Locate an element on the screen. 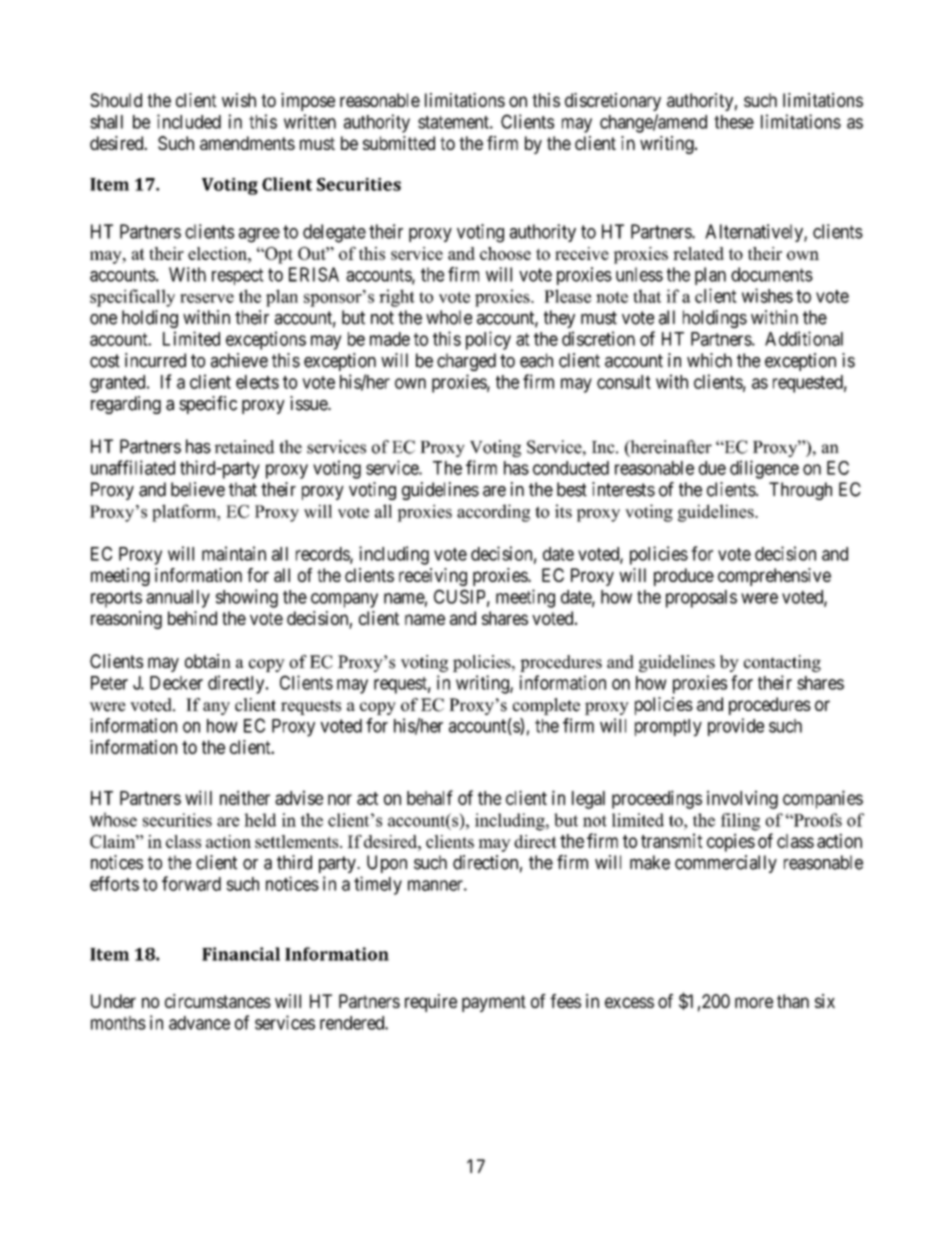  payment is located at coordinates (494, 1003).
